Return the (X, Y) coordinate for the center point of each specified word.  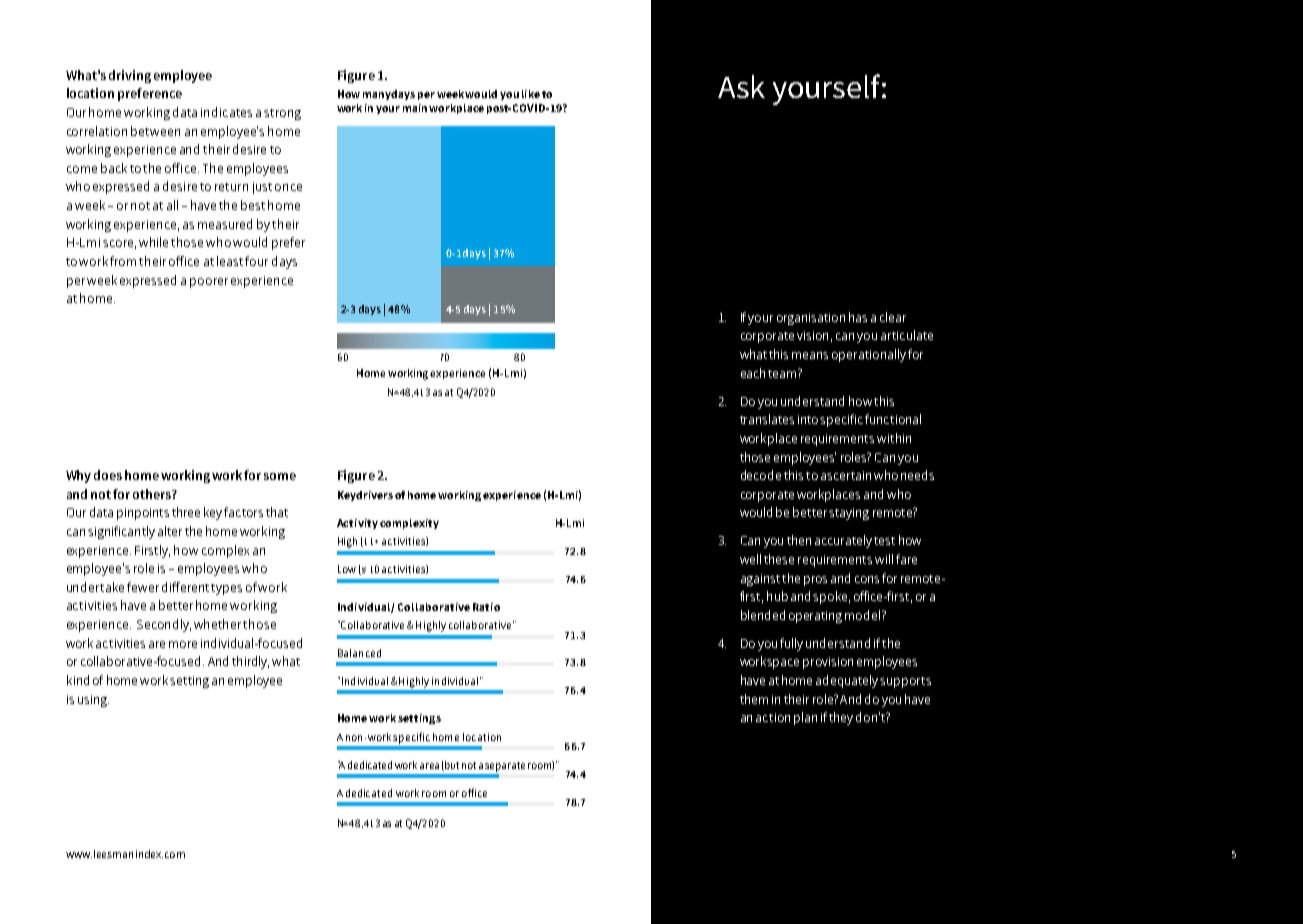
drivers (376, 495)
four (256, 261)
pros (815, 581)
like (531, 94)
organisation (811, 319)
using (93, 701)
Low (347, 569)
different (187, 587)
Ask (741, 86)
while (153, 242)
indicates (226, 112)
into (808, 419)
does (108, 475)
